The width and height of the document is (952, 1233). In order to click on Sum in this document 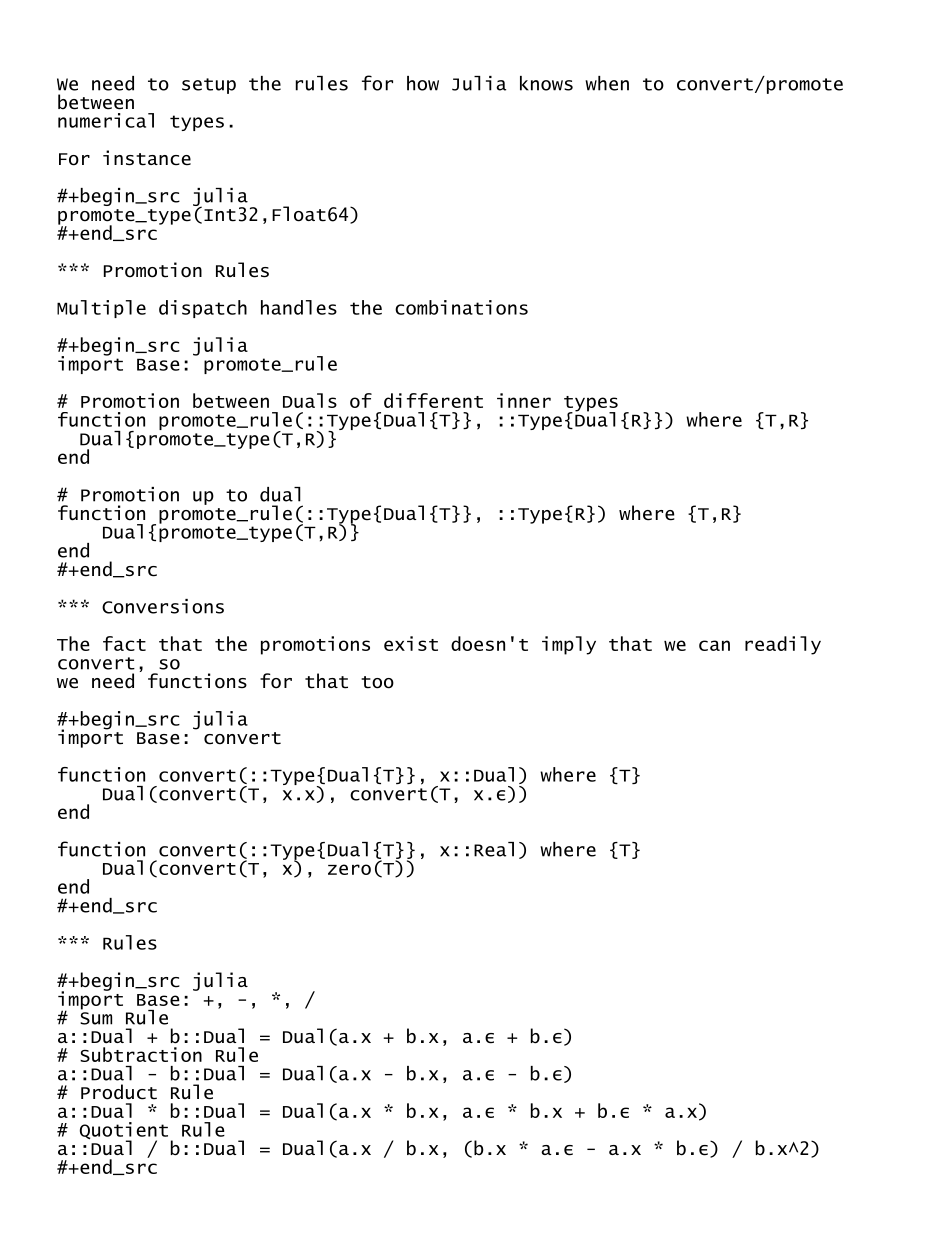, I will do `click(96, 1018)`.
